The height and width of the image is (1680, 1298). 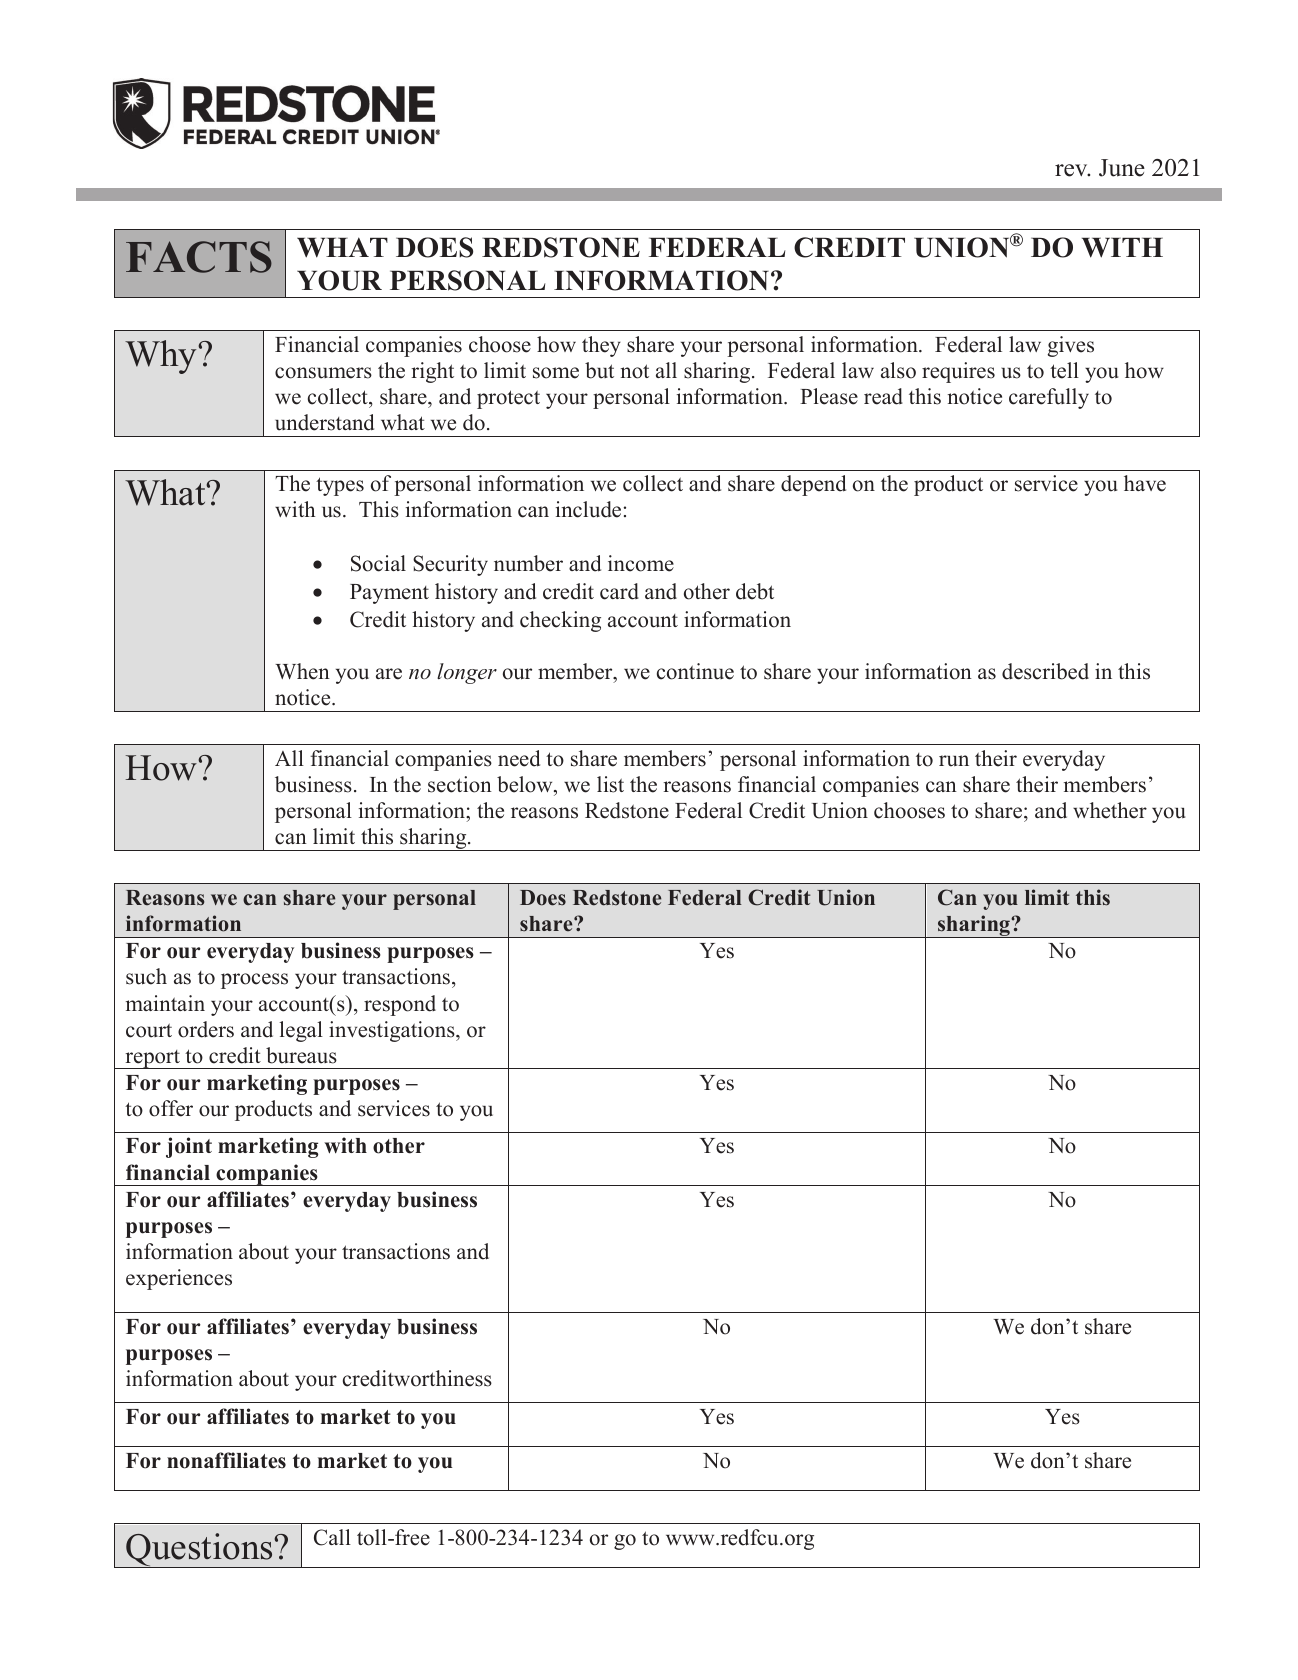 I want to click on they, so click(x=601, y=346).
